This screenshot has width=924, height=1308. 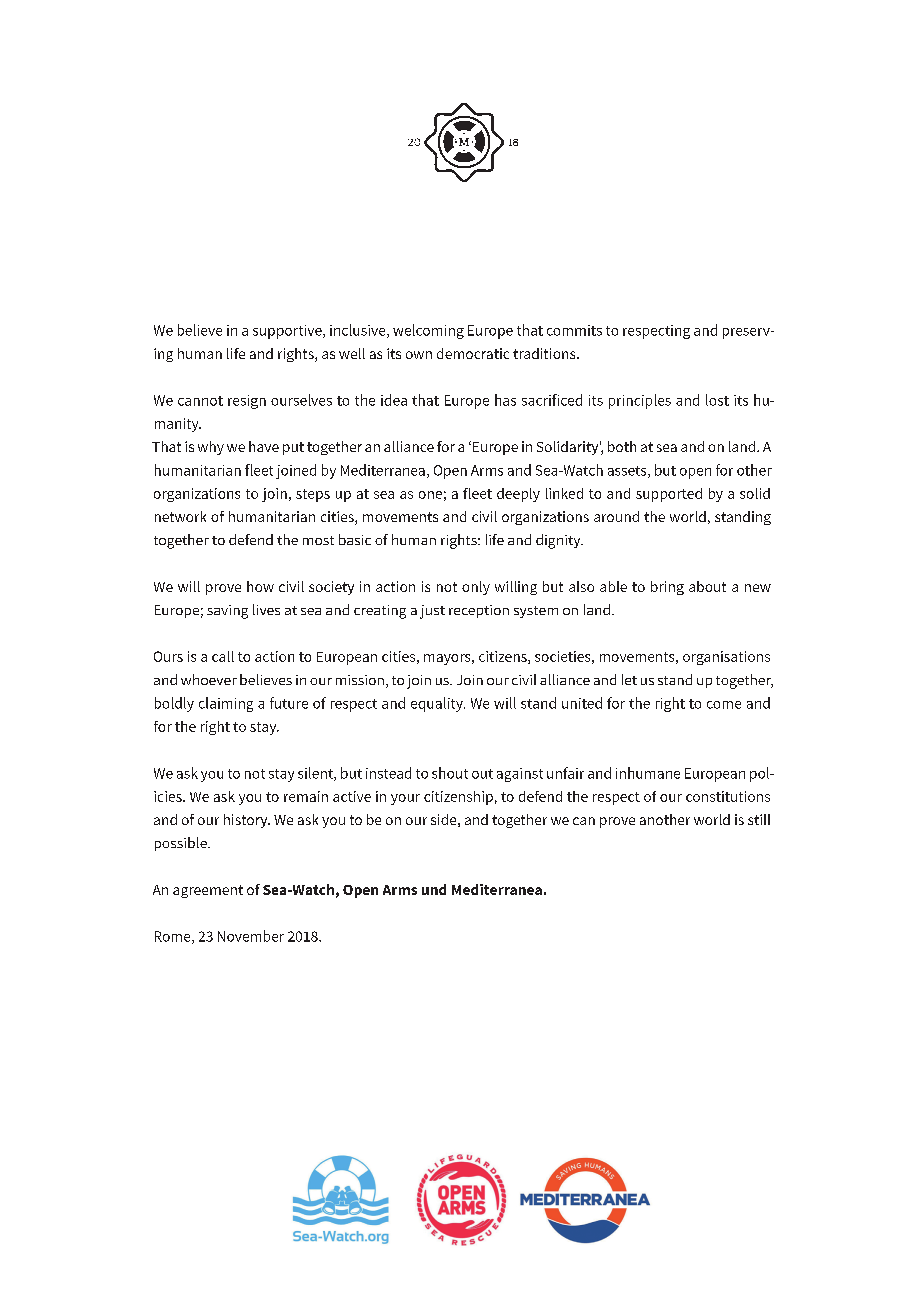 I want to click on saving, so click(x=227, y=612).
